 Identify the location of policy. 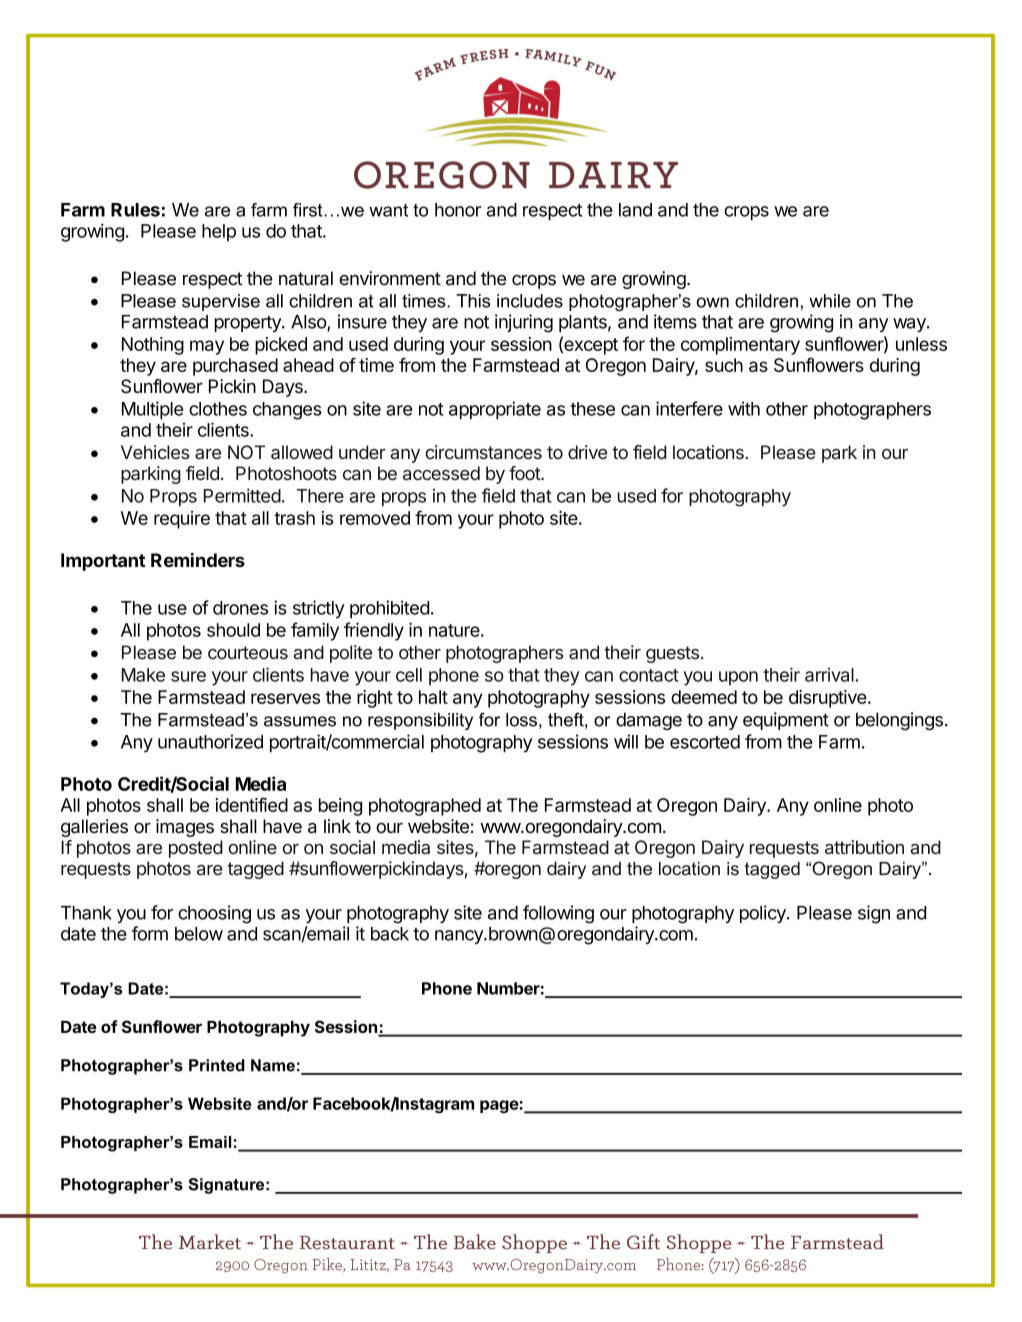
(764, 914).
